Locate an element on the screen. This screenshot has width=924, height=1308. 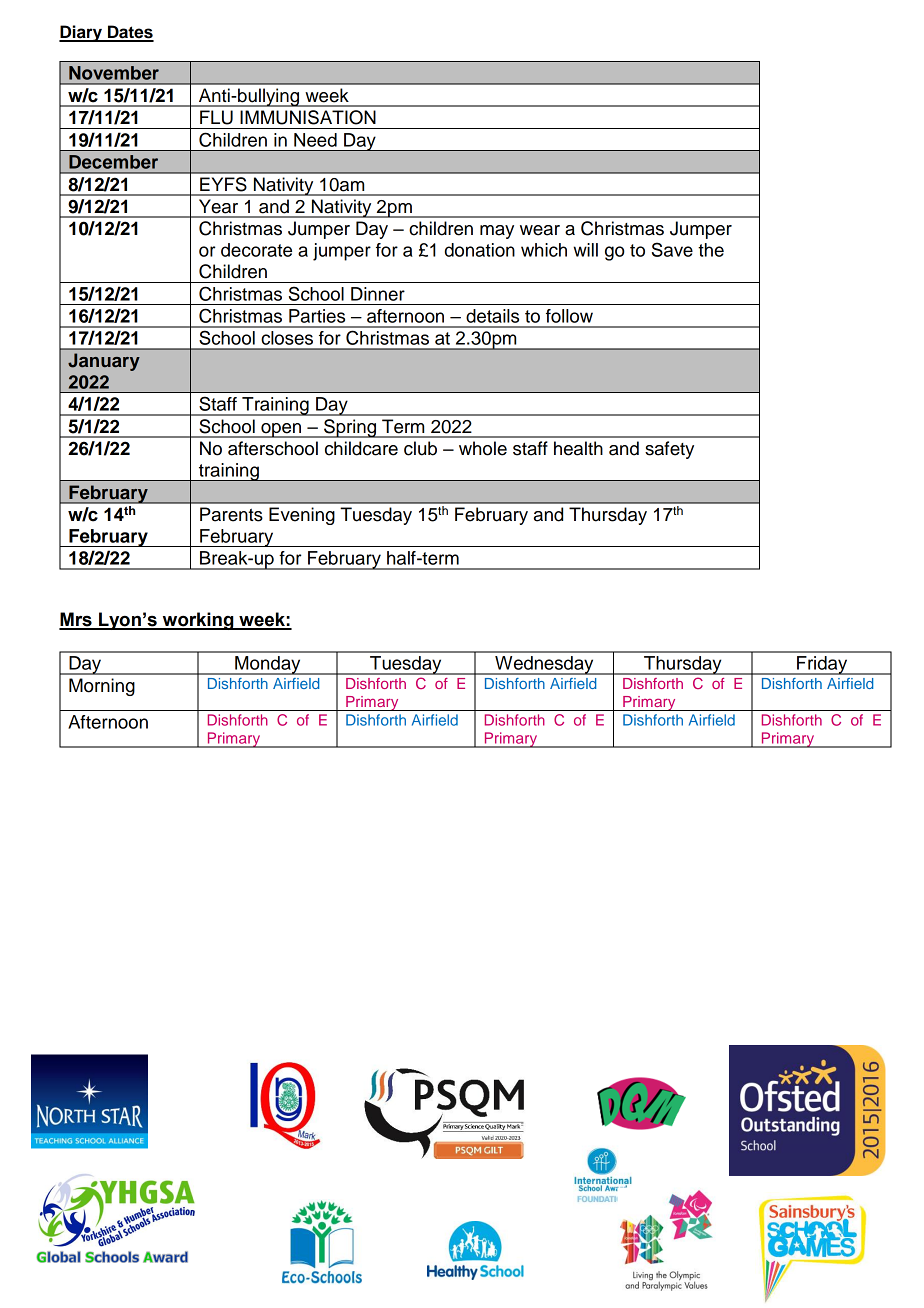
follow is located at coordinates (569, 316).
